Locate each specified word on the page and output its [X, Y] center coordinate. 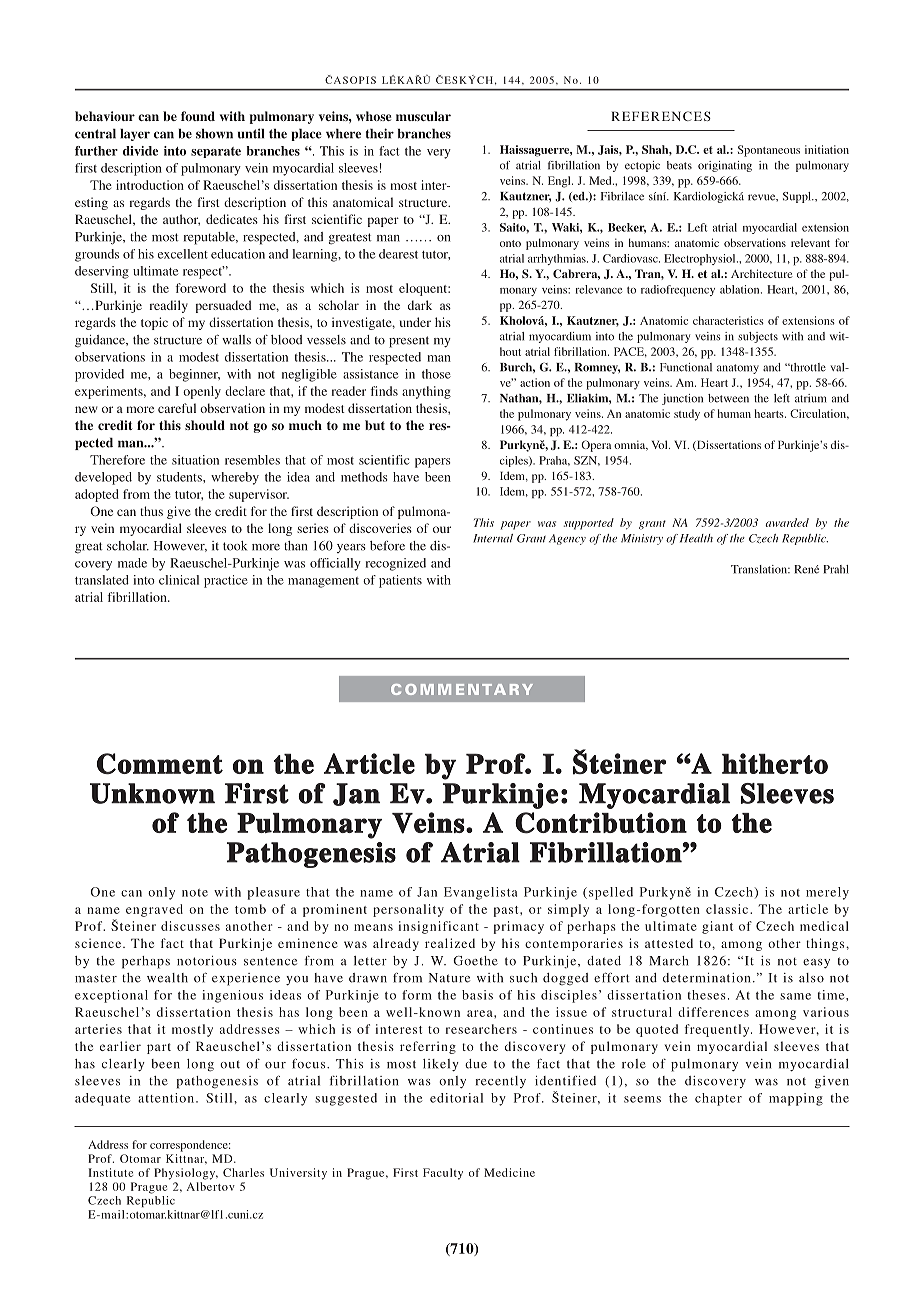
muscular [423, 116]
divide [140, 151]
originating [725, 166]
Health [696, 538]
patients [400, 581]
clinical [179, 580]
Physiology [186, 1174]
